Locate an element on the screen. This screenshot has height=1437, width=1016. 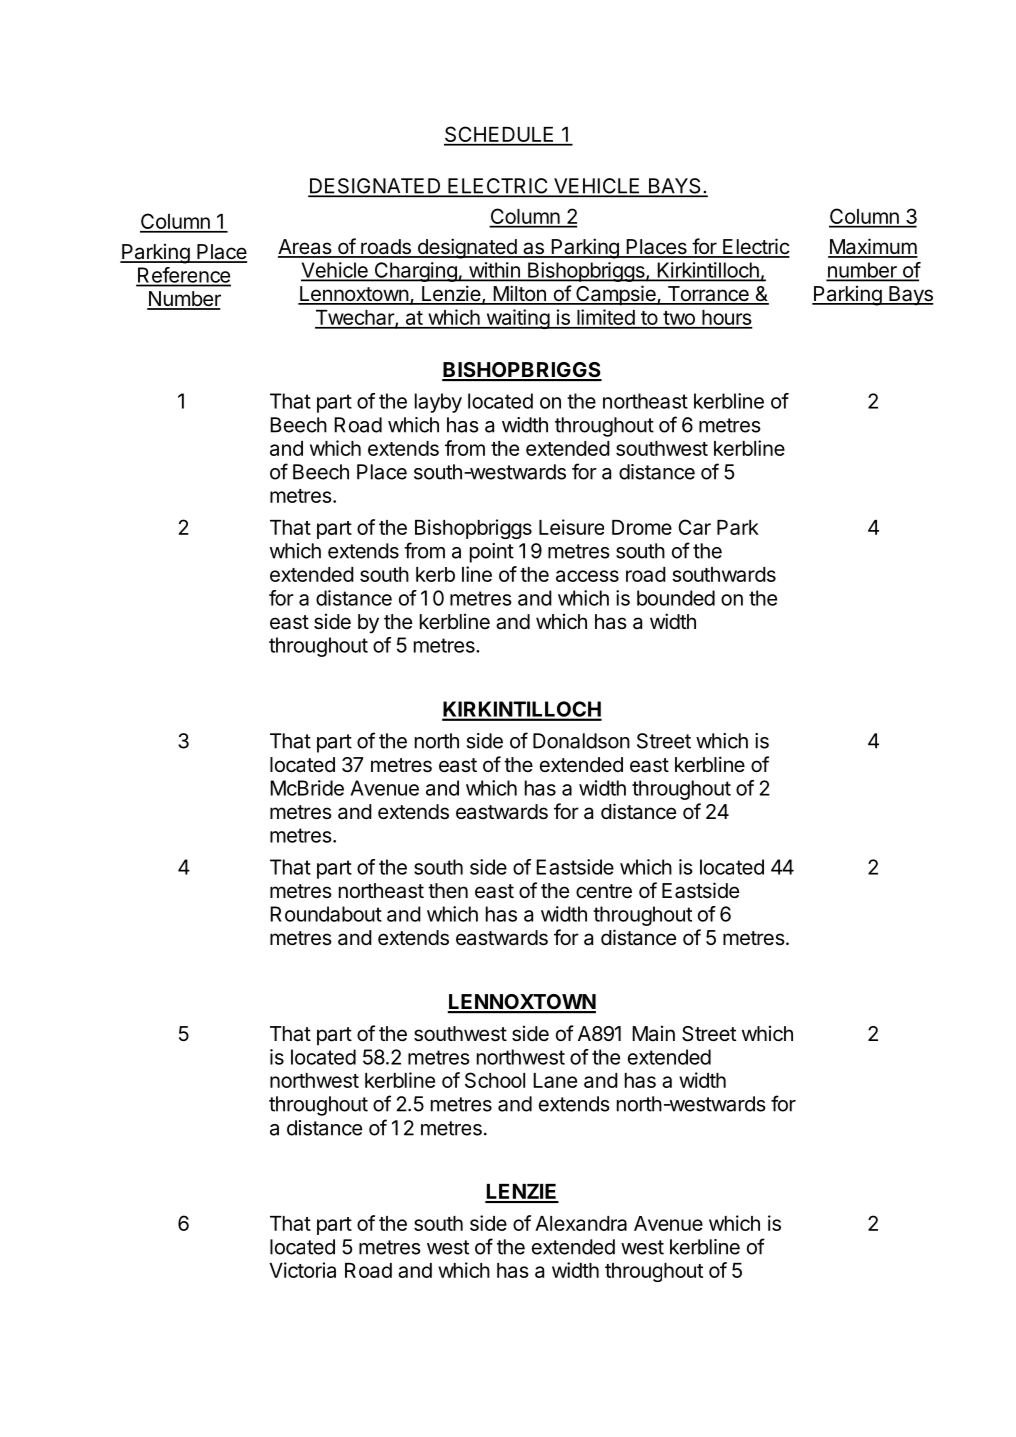
Areas is located at coordinates (305, 248).
